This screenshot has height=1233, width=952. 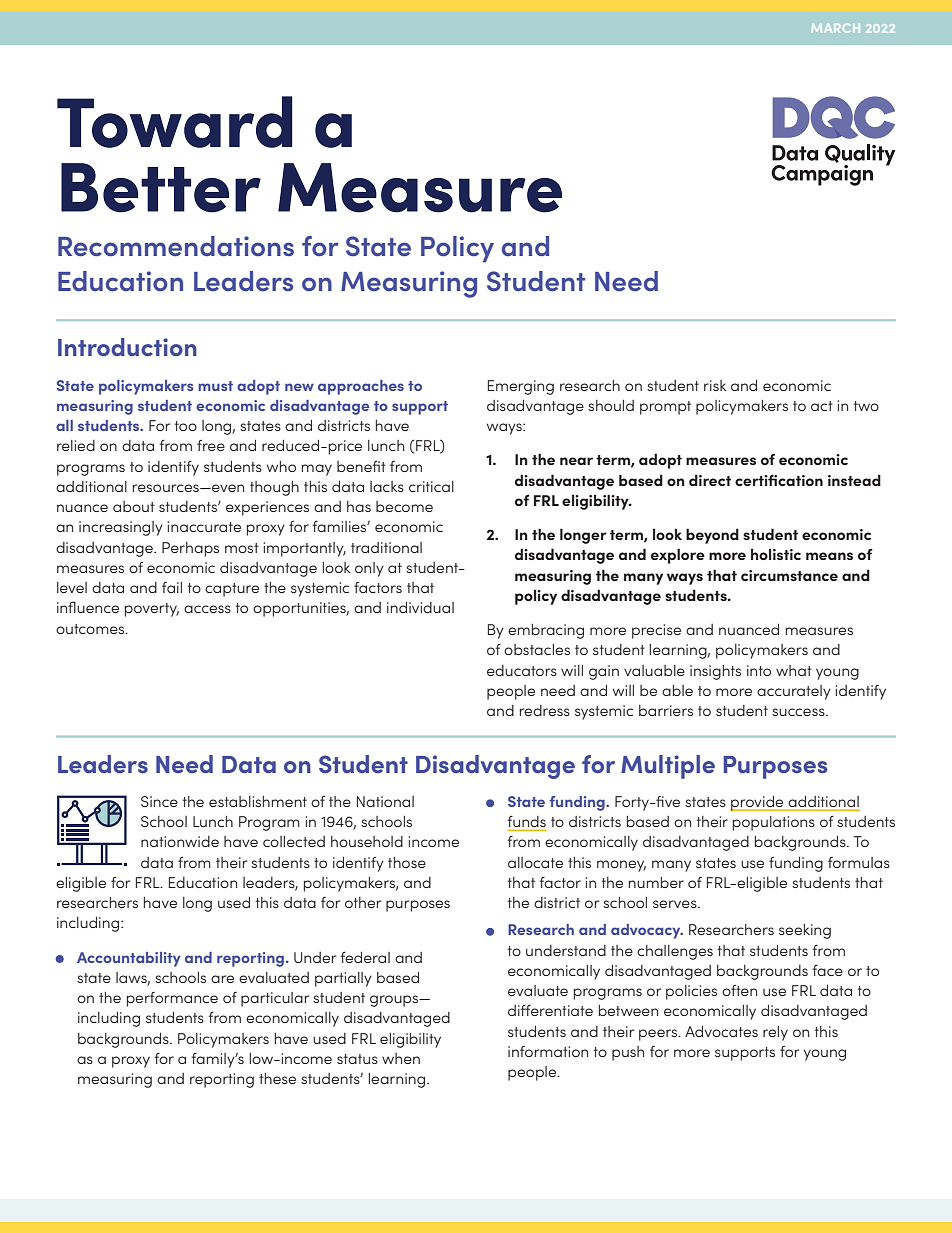 I want to click on risk, so click(x=715, y=385).
